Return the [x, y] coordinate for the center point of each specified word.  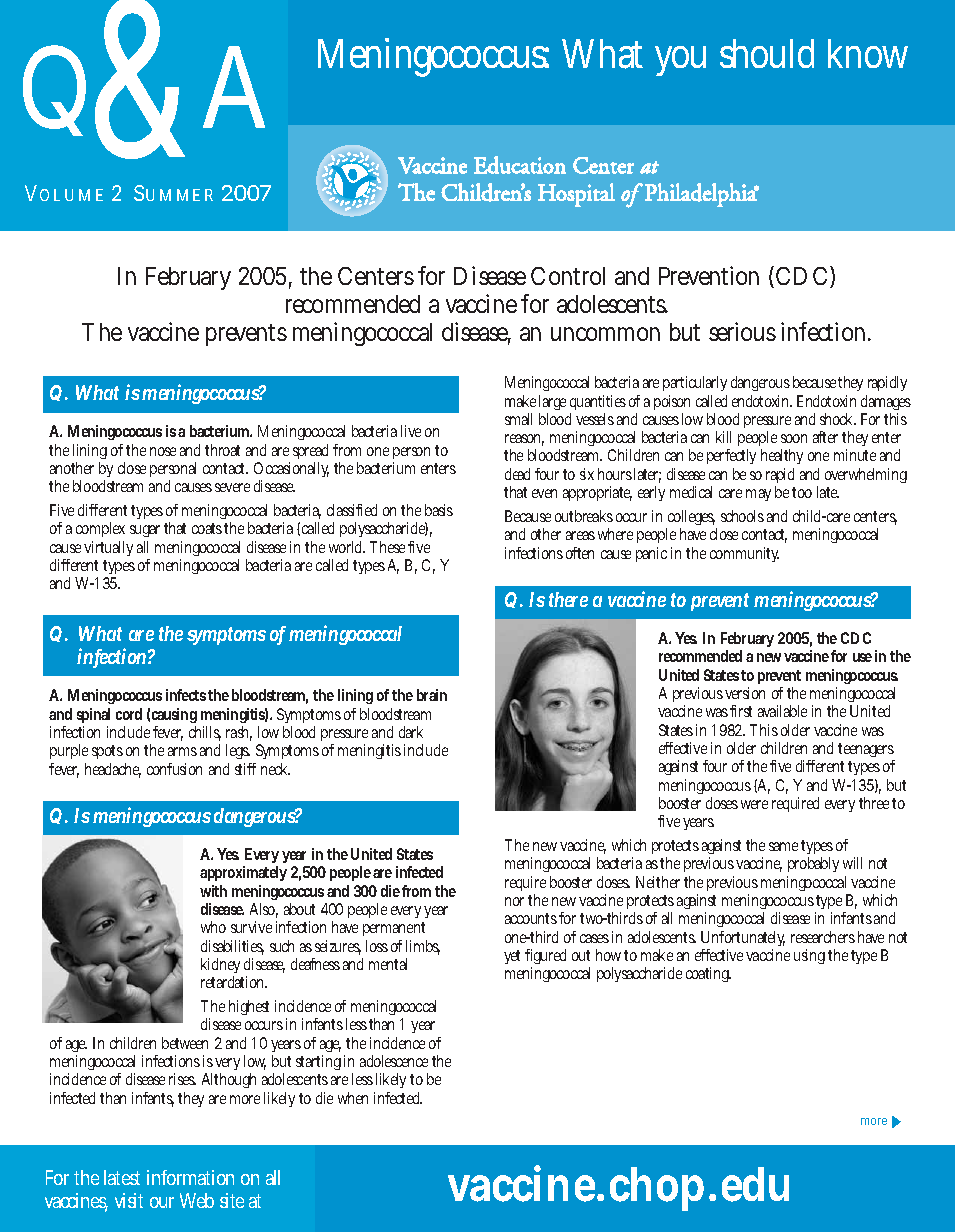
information [190, 1177]
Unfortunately [743, 940]
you [680, 61]
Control [568, 276]
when [353, 1098]
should [767, 53]
